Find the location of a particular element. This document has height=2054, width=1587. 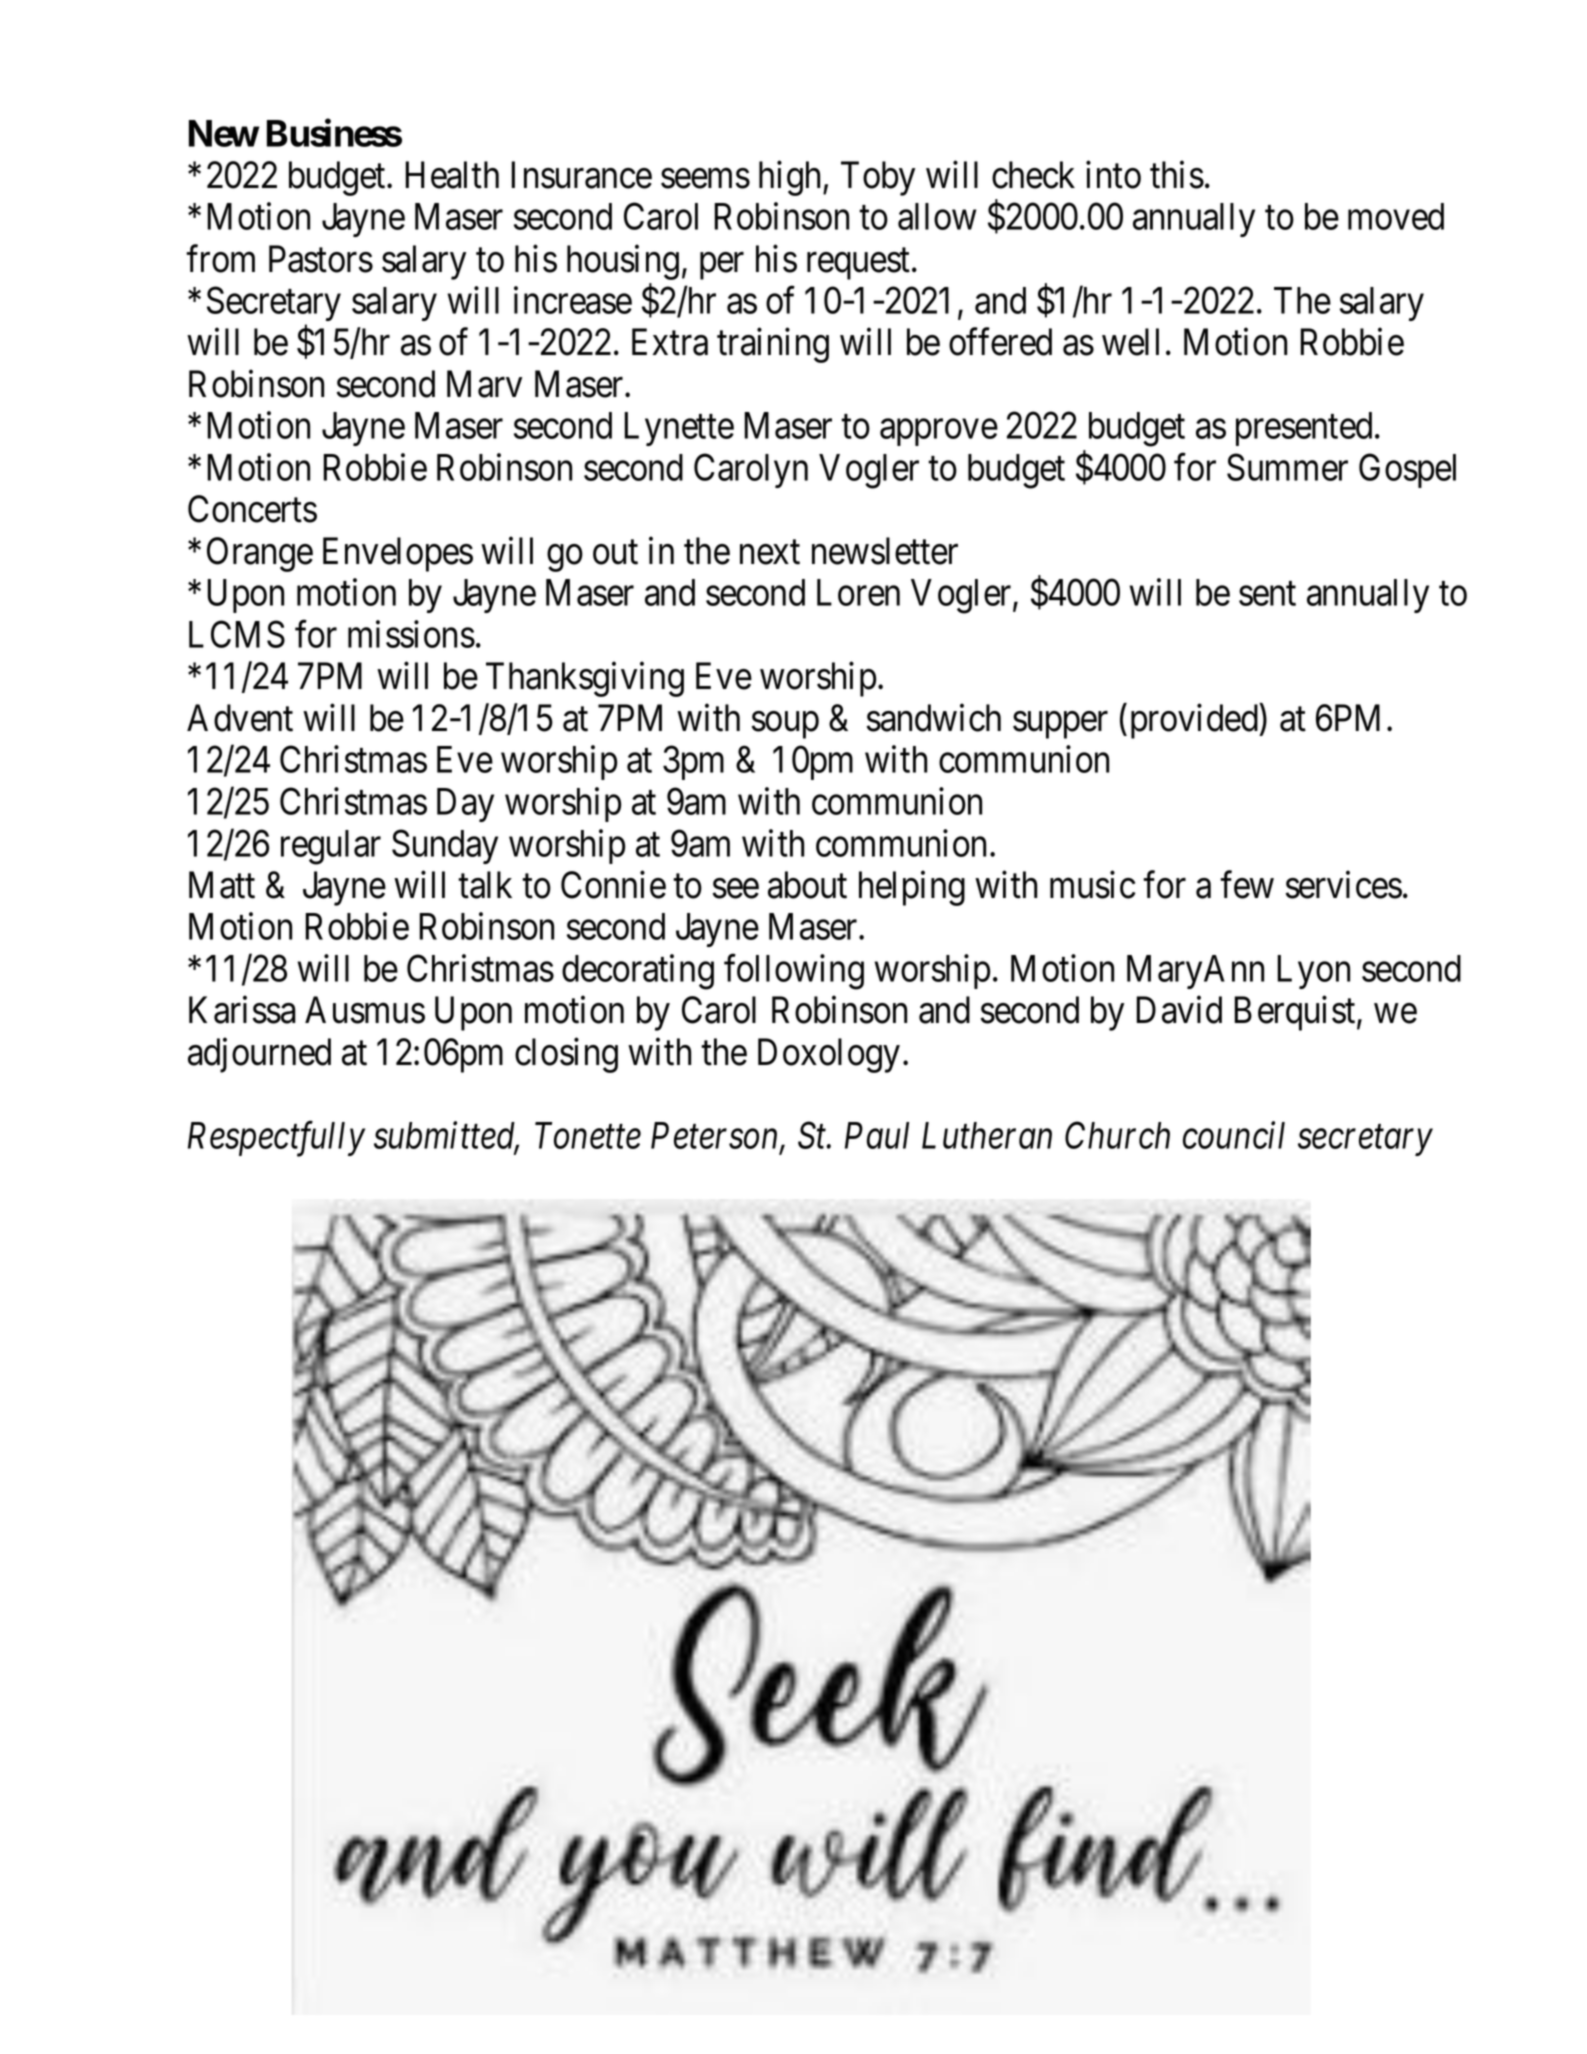

LCMS is located at coordinates (237, 634).
